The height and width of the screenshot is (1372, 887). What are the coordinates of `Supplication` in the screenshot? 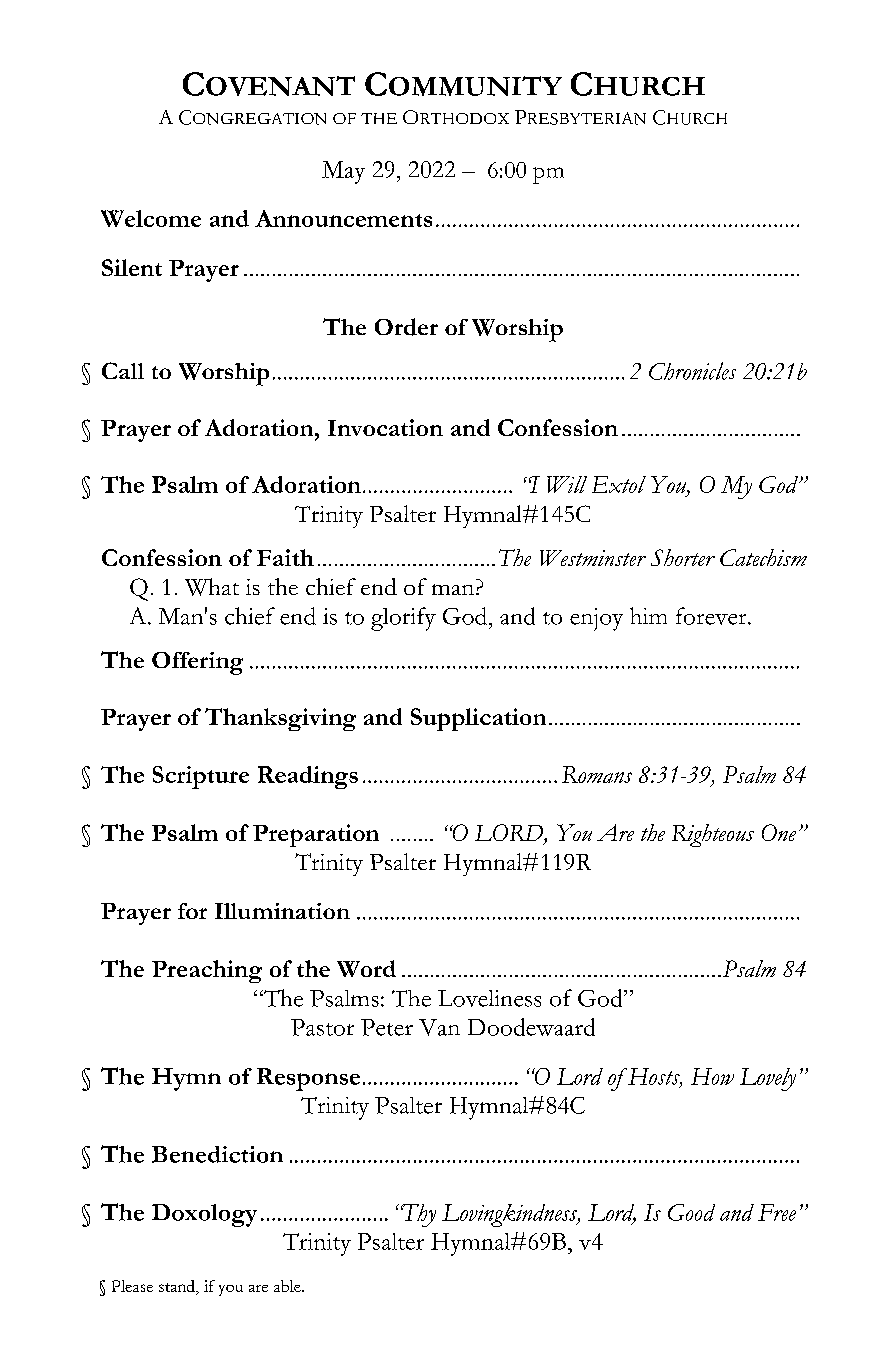 It's located at (478, 719).
